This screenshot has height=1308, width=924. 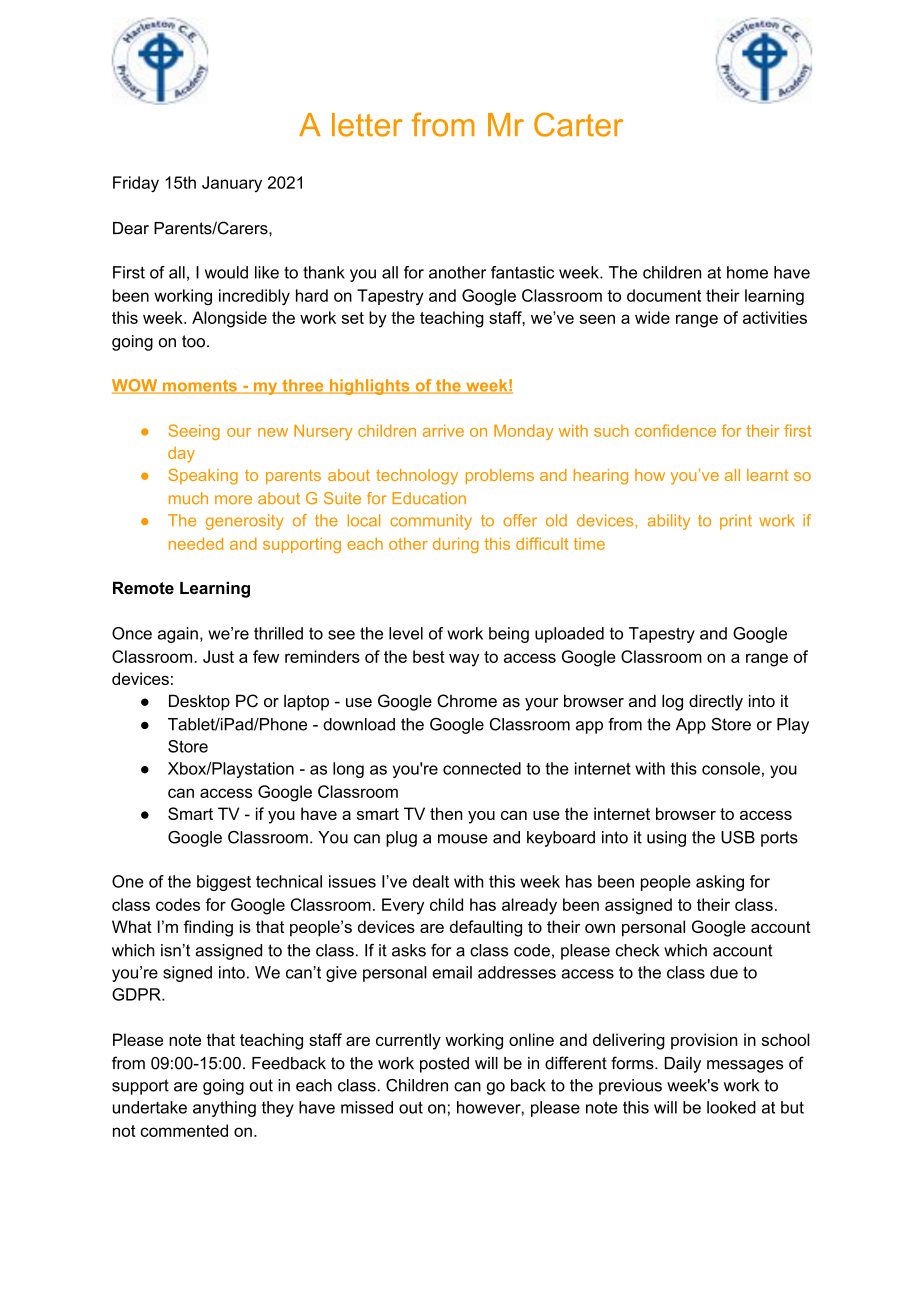 I want to click on needed, so click(x=196, y=543).
